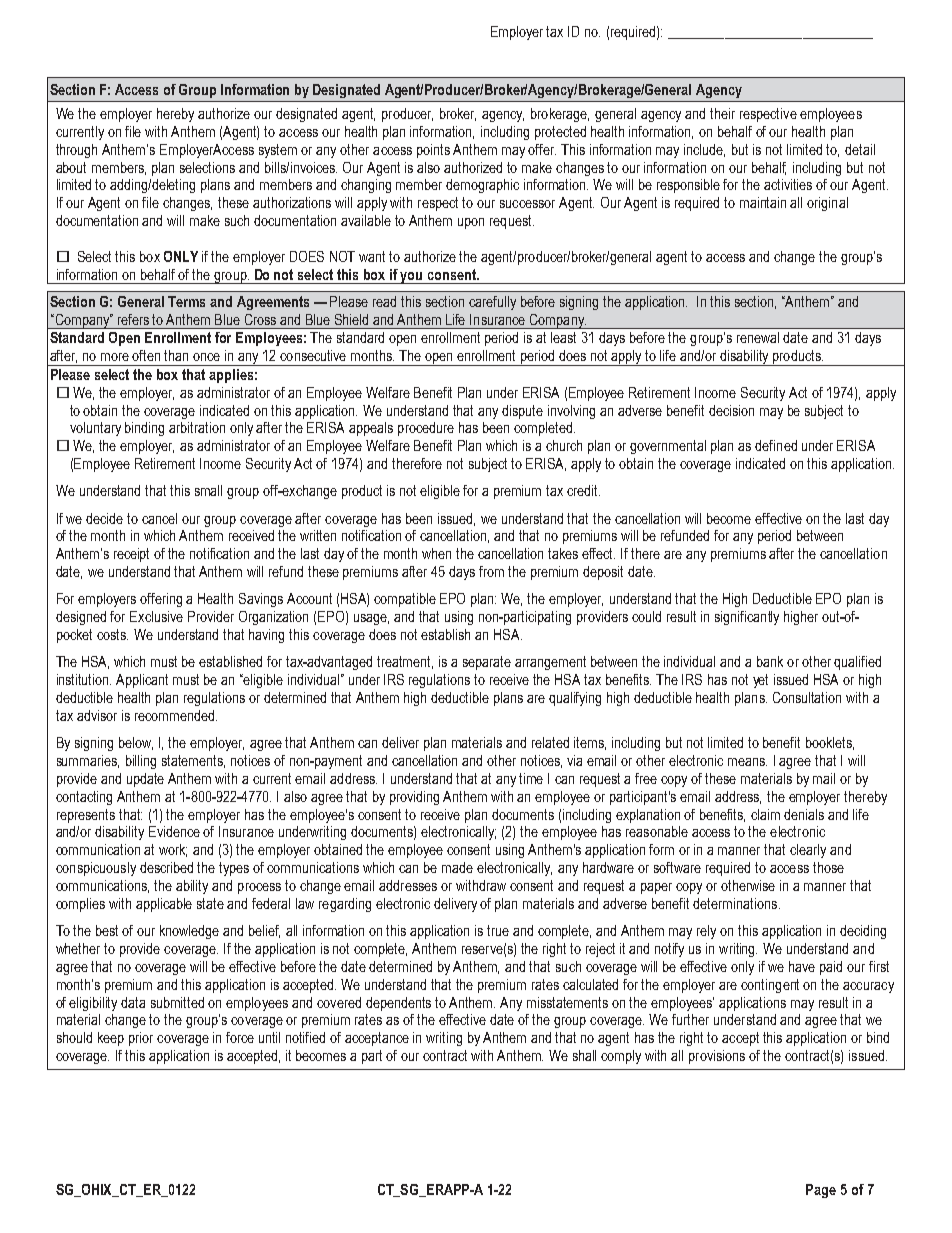 This page has height=1233, width=952. I want to click on prior, so click(141, 1039).
